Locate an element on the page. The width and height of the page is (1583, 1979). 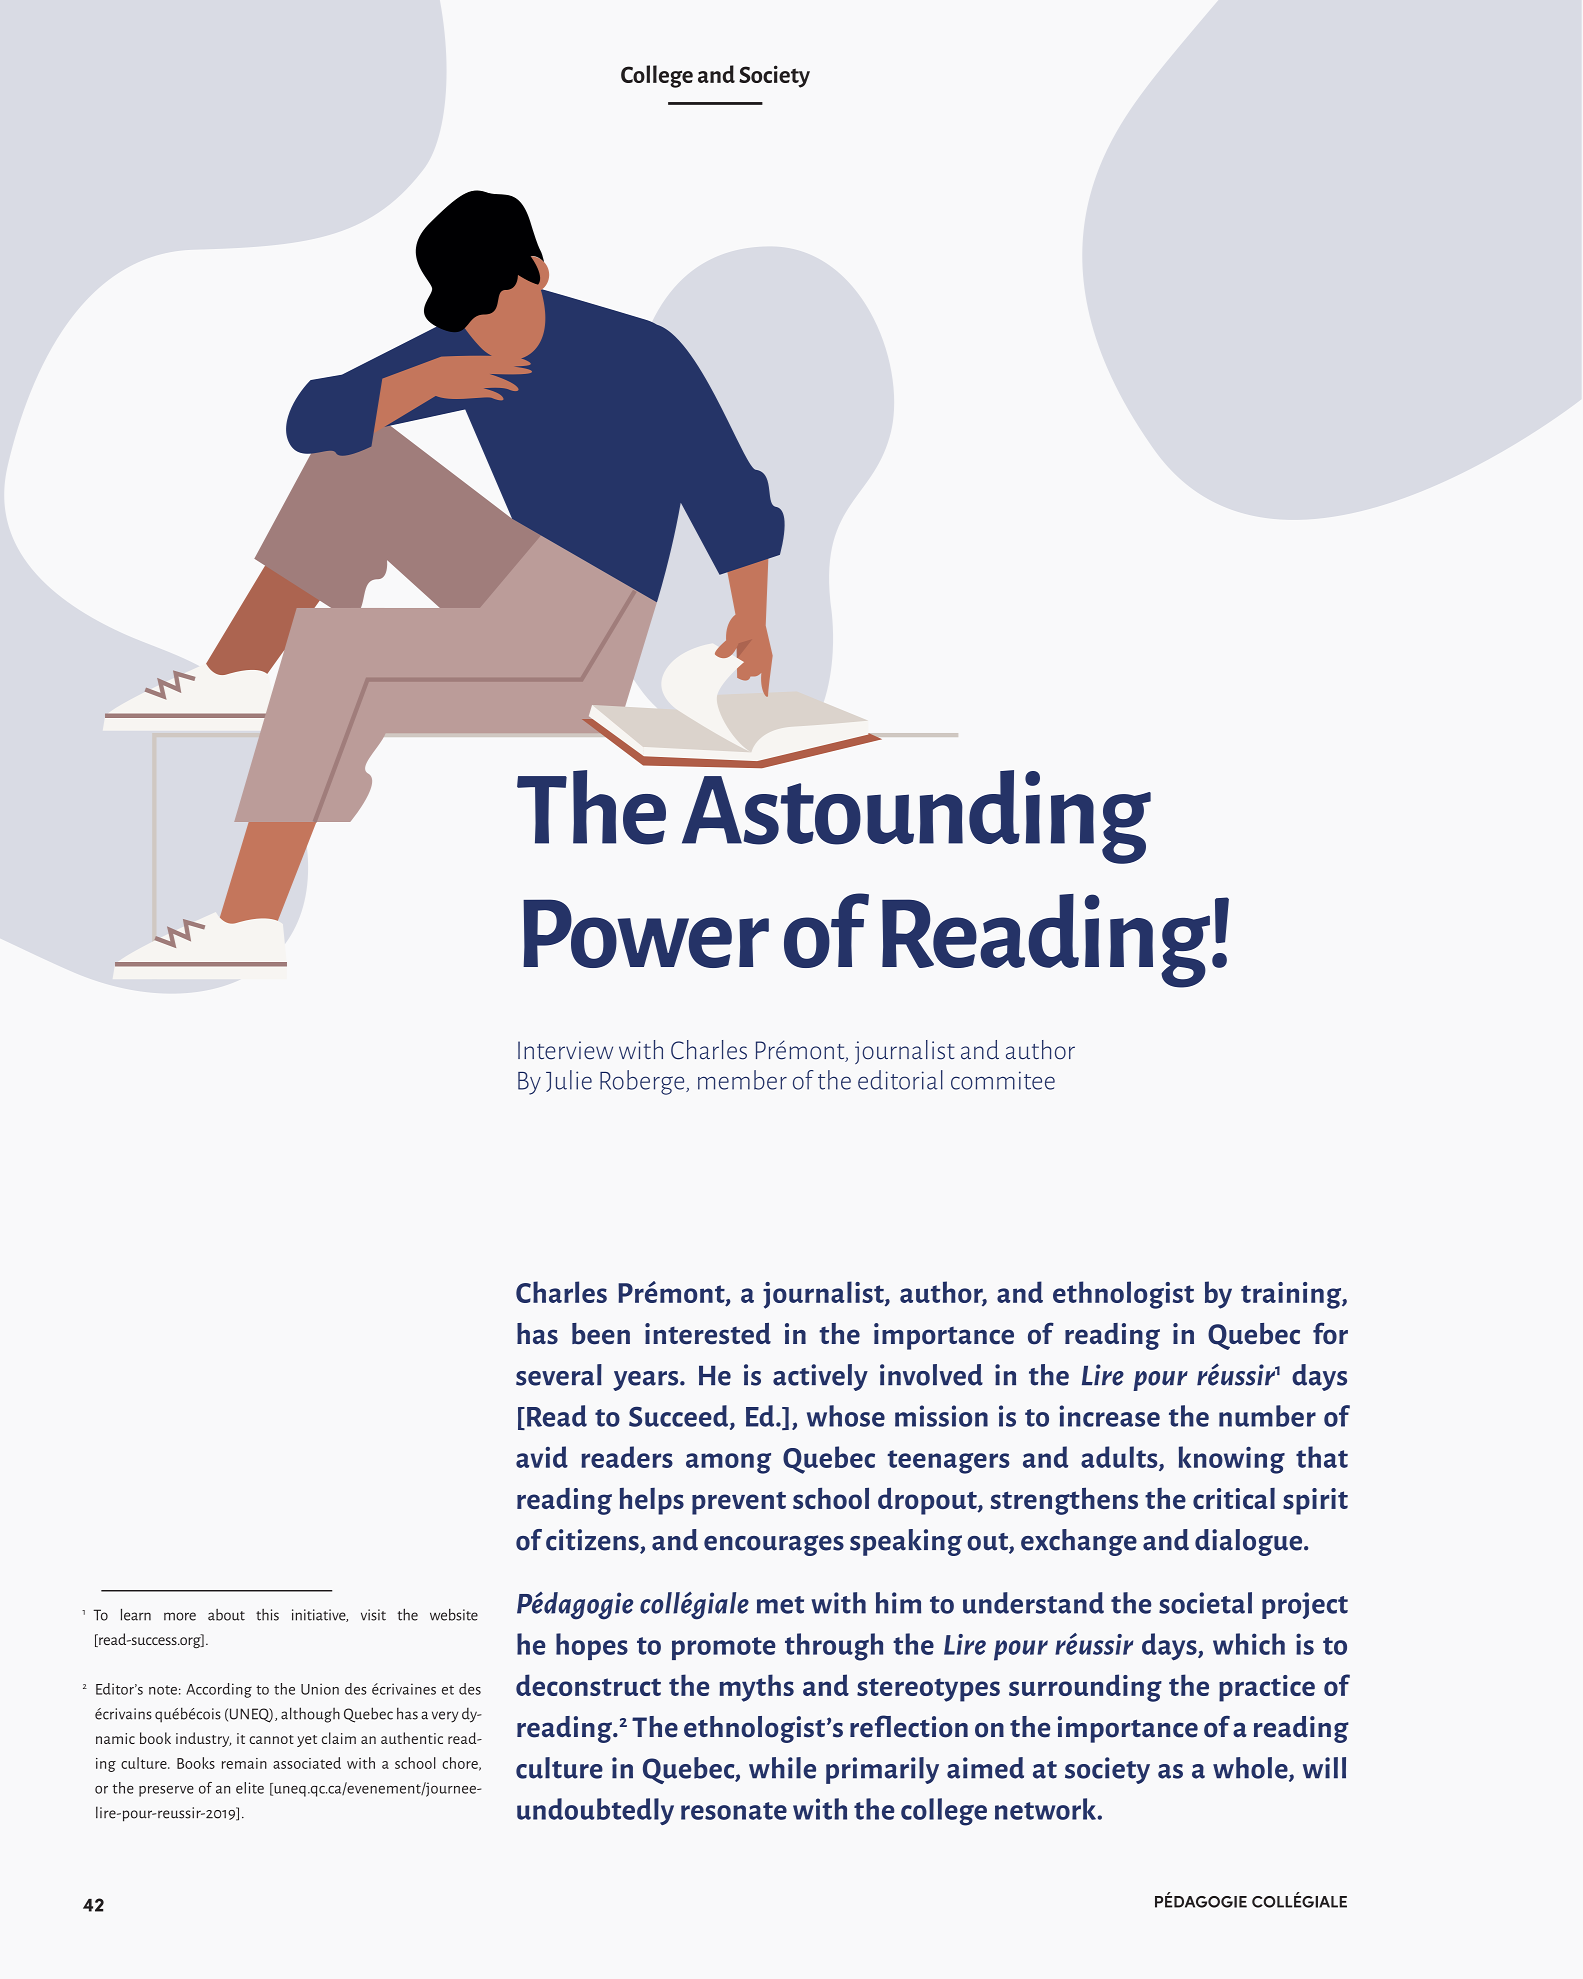
for is located at coordinates (1330, 1333).
